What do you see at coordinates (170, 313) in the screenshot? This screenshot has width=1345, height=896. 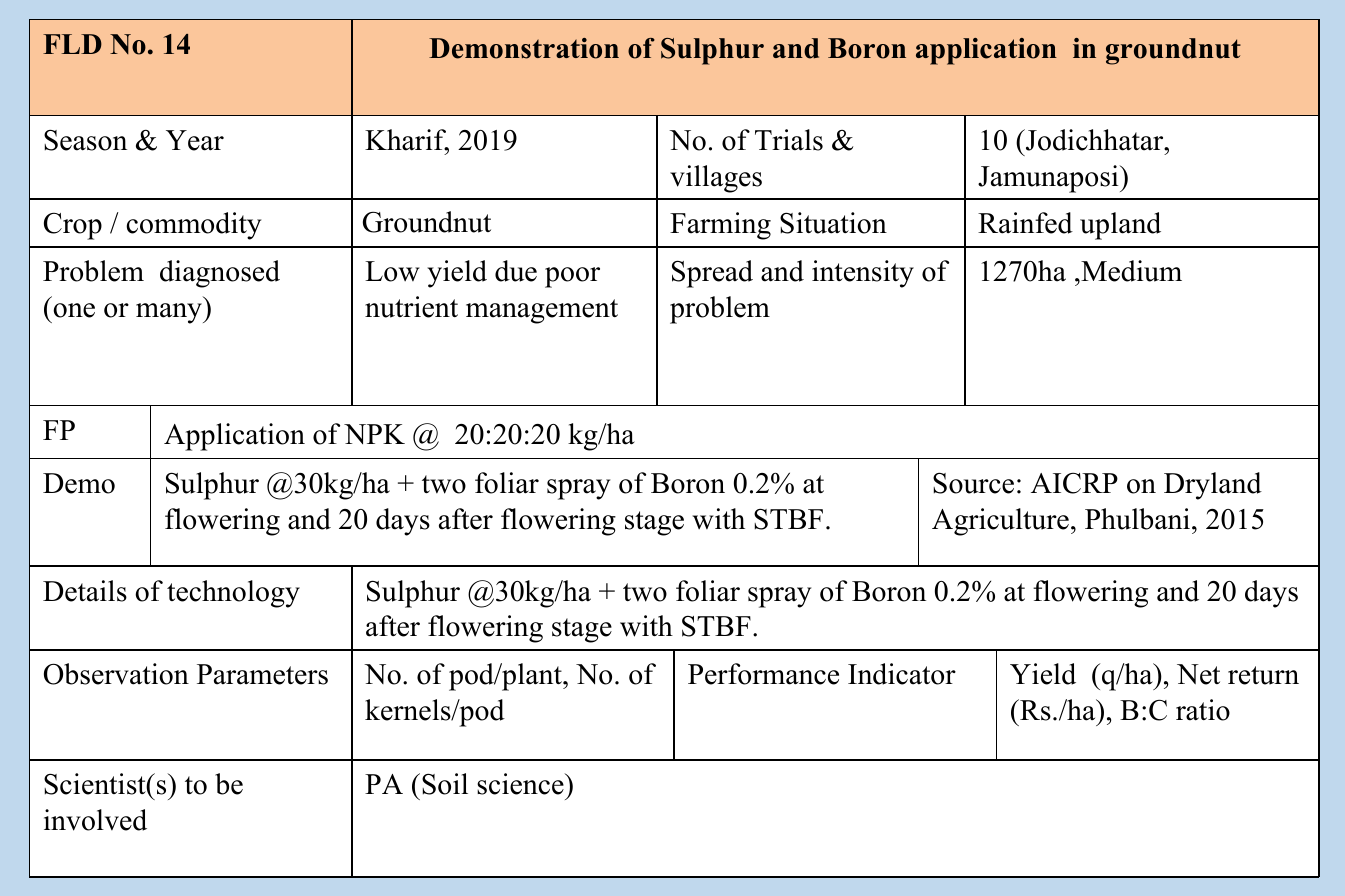 I see `many` at bounding box center [170, 313].
